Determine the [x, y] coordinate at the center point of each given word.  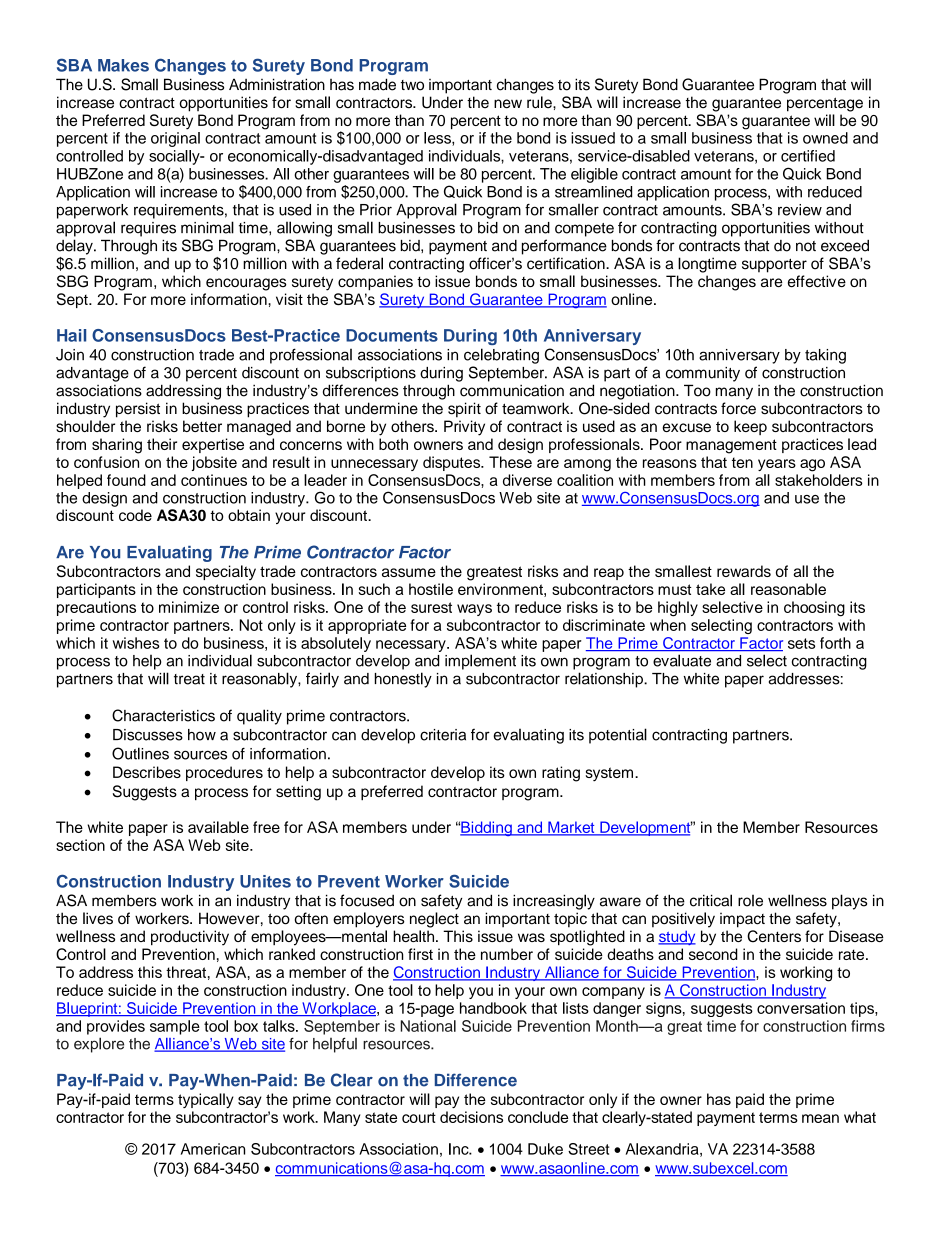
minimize [189, 607]
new [508, 104]
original [175, 139]
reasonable [788, 589]
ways [474, 610]
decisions [471, 1117]
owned [825, 138]
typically [206, 1100]
